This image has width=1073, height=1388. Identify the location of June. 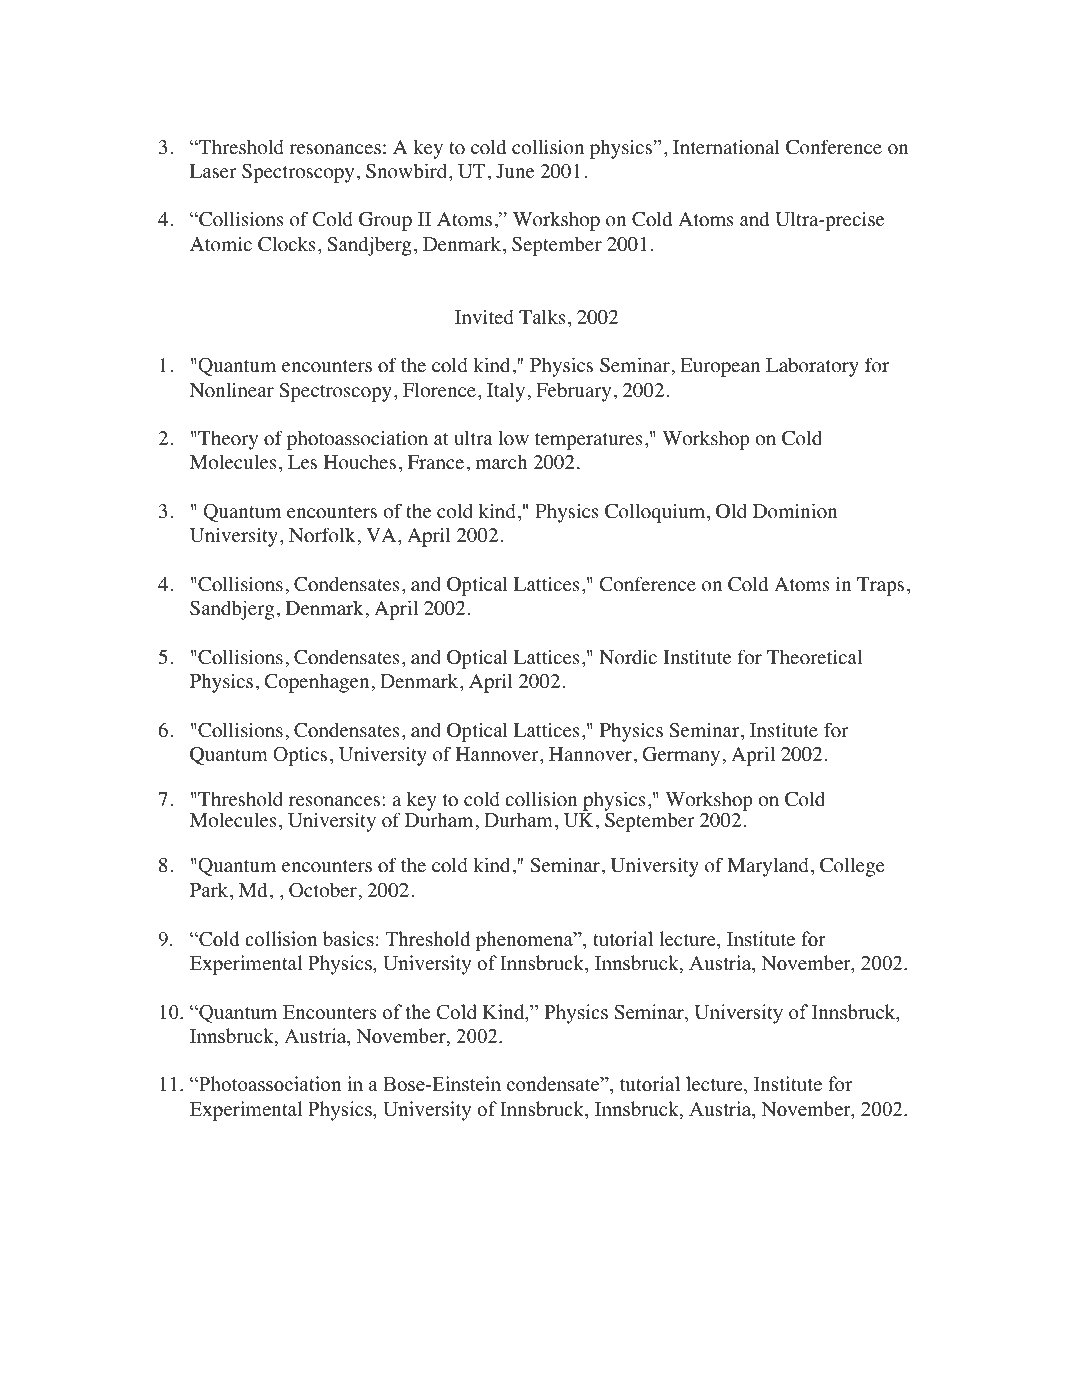
(515, 171).
